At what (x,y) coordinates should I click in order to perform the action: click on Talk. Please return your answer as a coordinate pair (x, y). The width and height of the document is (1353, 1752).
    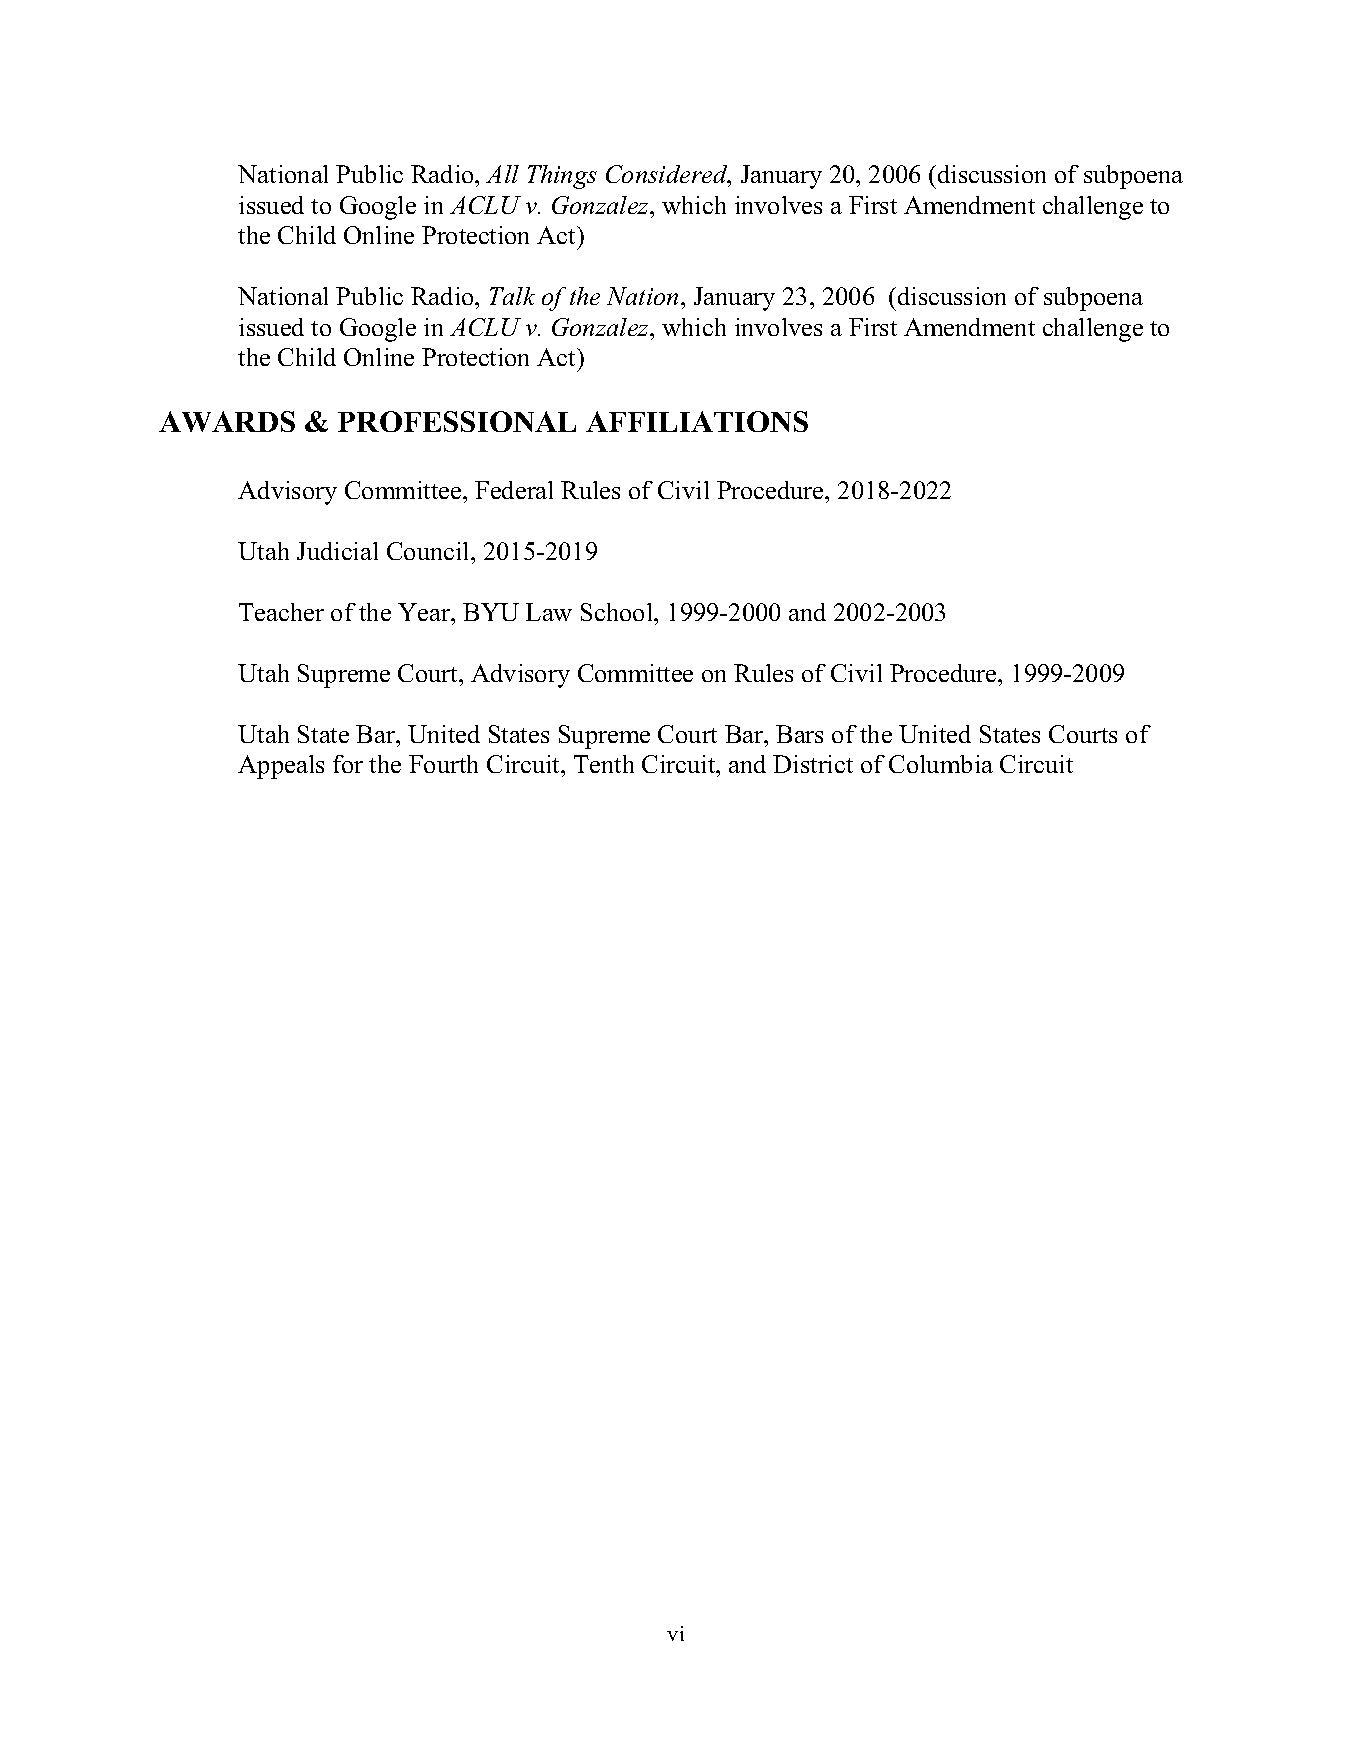
    Looking at the image, I should click on (512, 296).
